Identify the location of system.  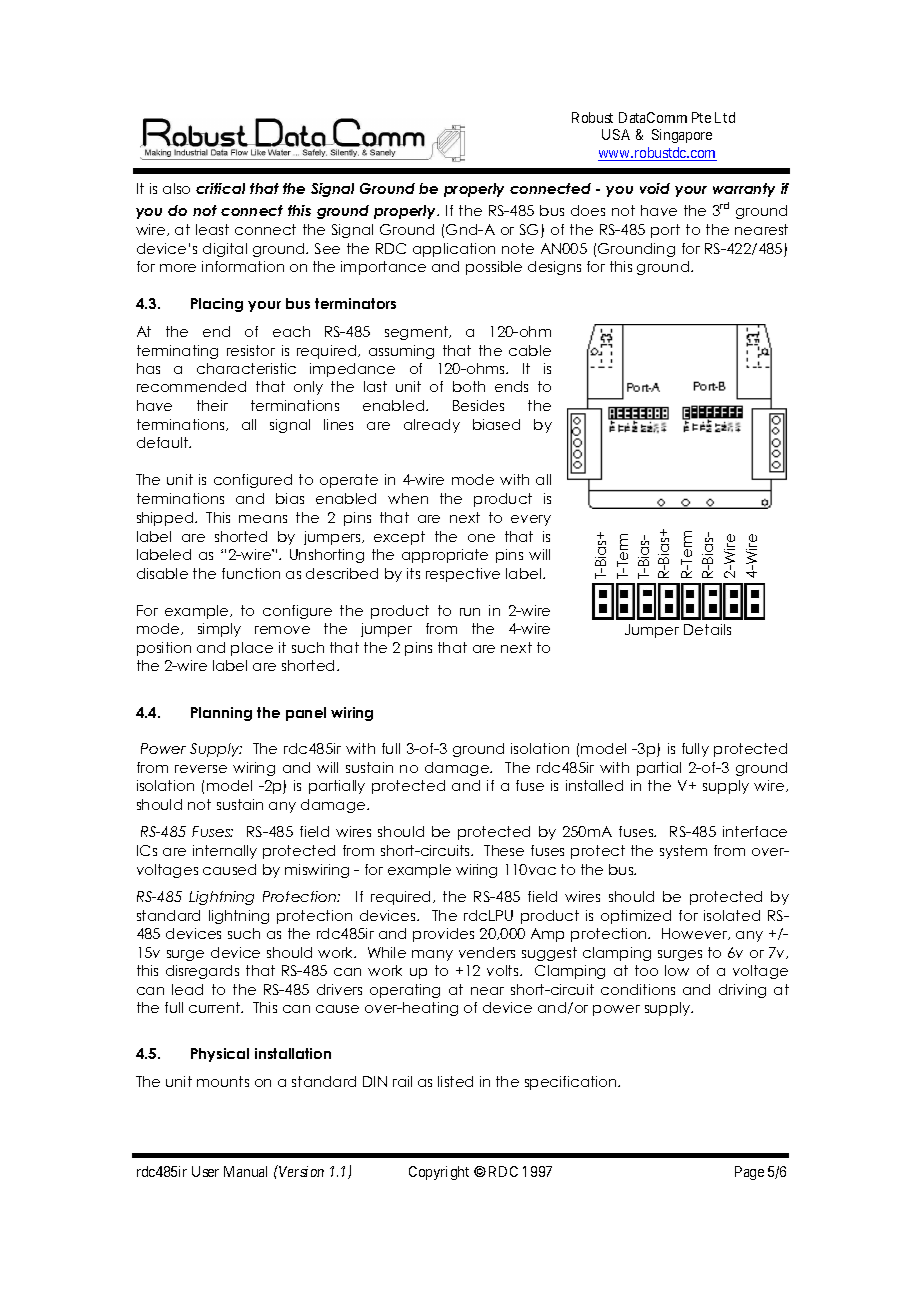
(683, 852).
